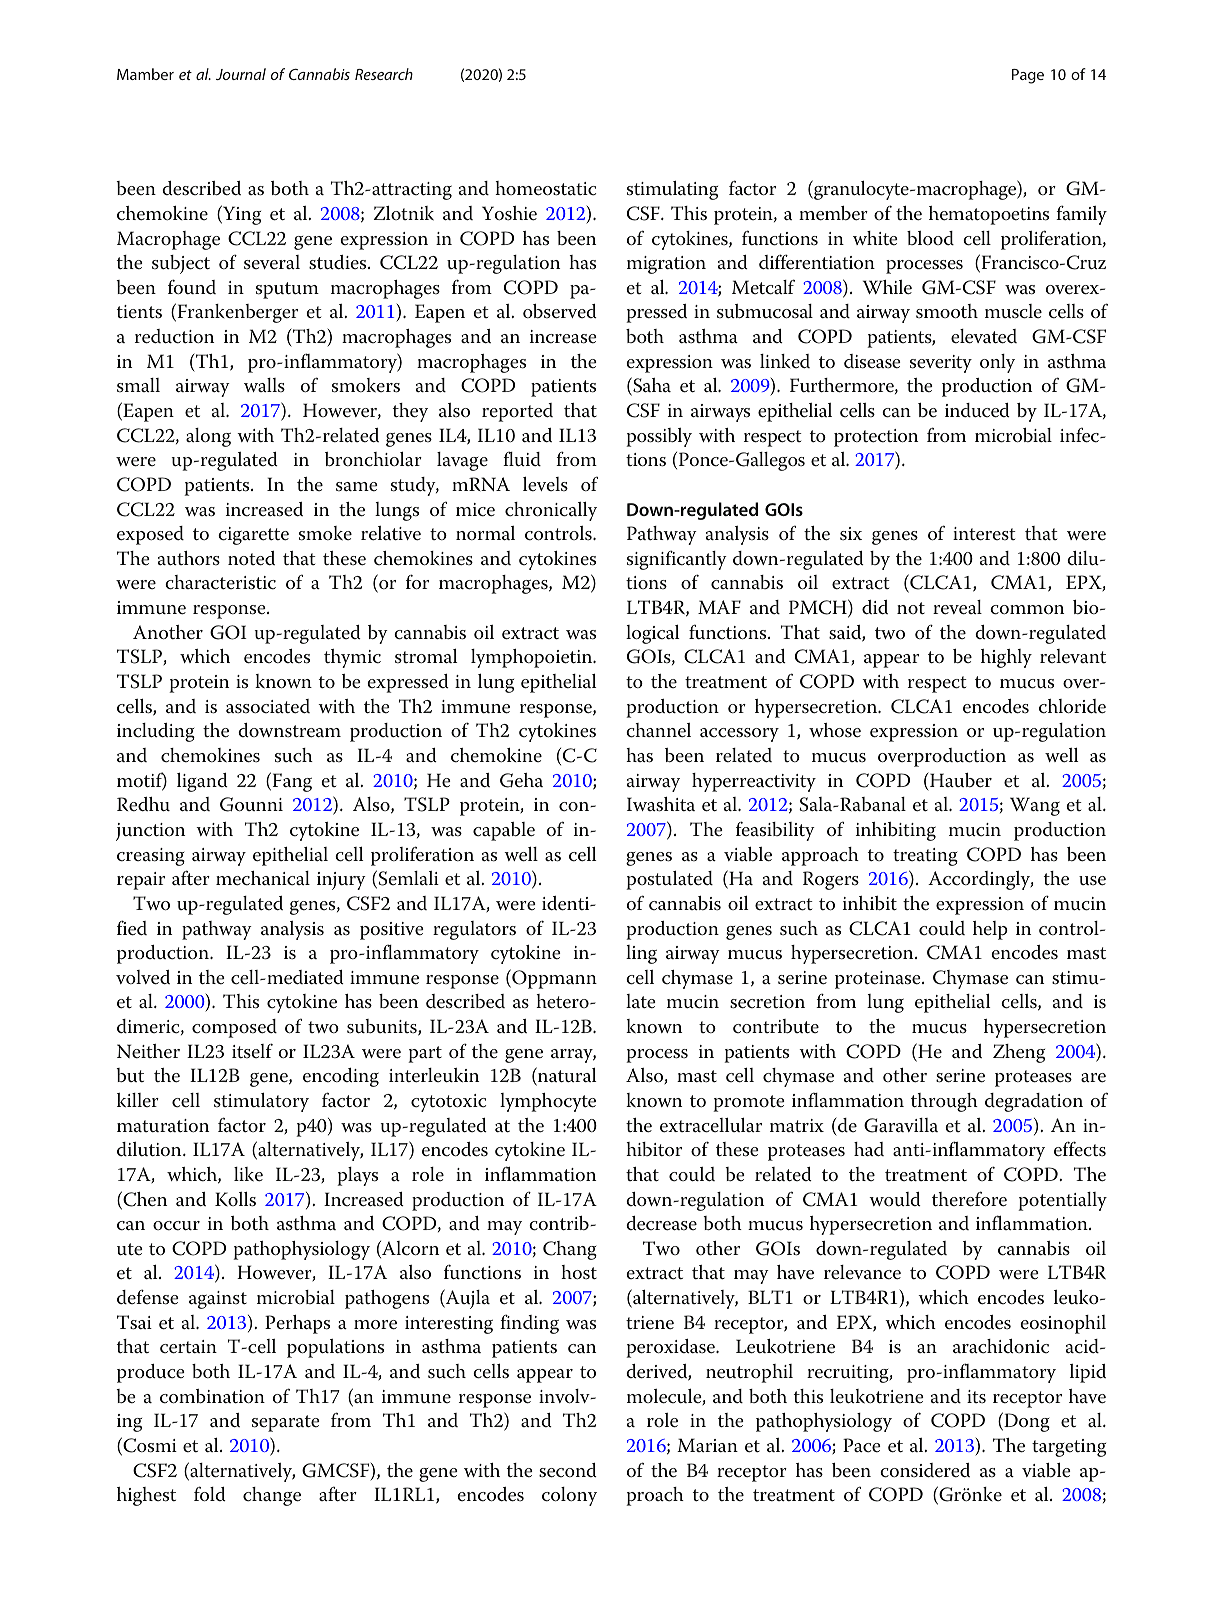 The height and width of the document is (1624, 1223). Describe the element at coordinates (1006, 658) in the document. I see `highly` at that location.
